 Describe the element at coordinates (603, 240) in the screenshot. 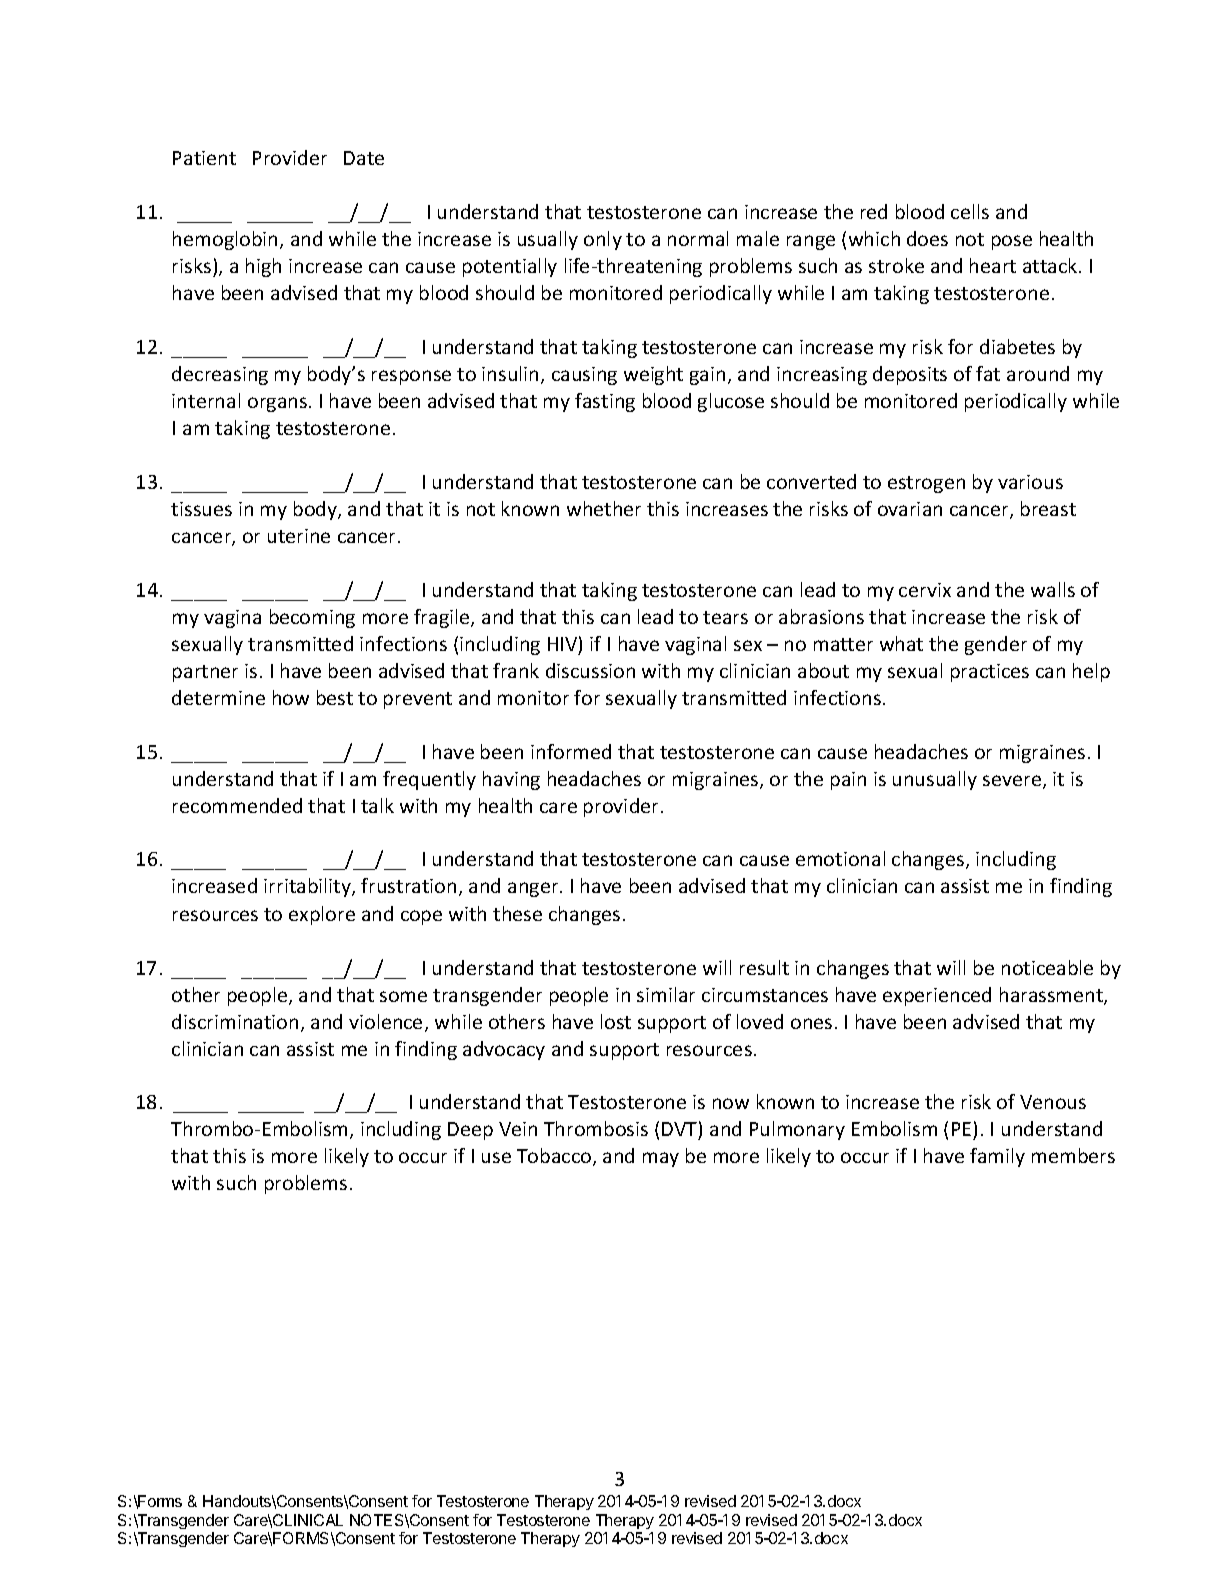

I see `only` at that location.
